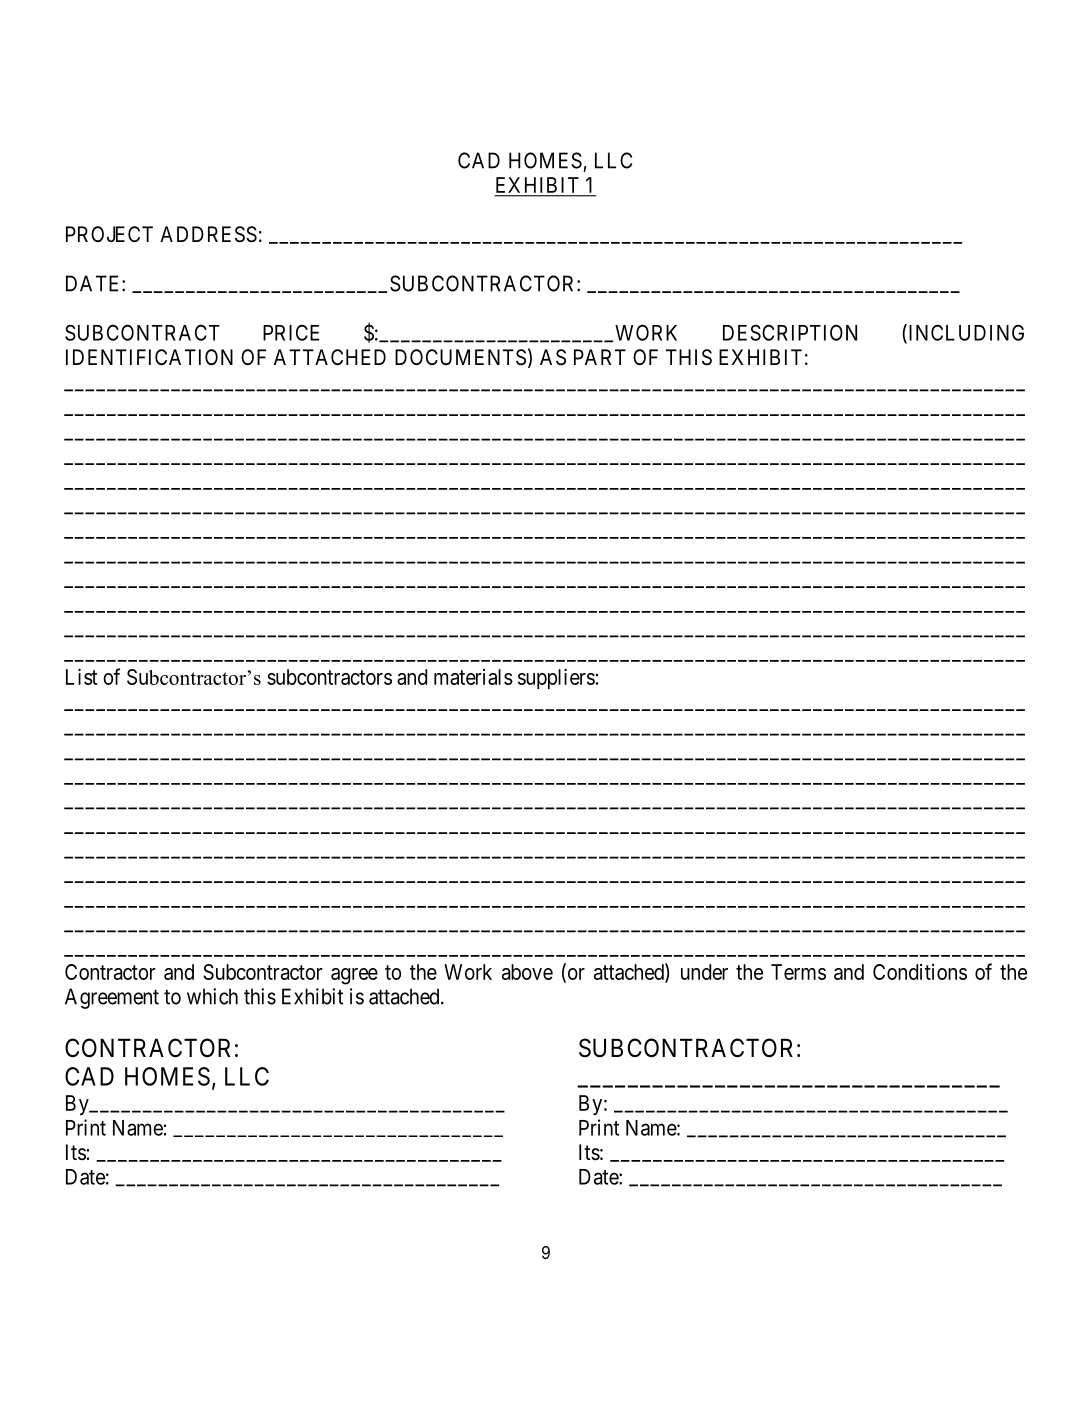 This screenshot has width=1091, height=1411. What do you see at coordinates (208, 234) in the screenshot?
I see `ADDRESS` at bounding box center [208, 234].
